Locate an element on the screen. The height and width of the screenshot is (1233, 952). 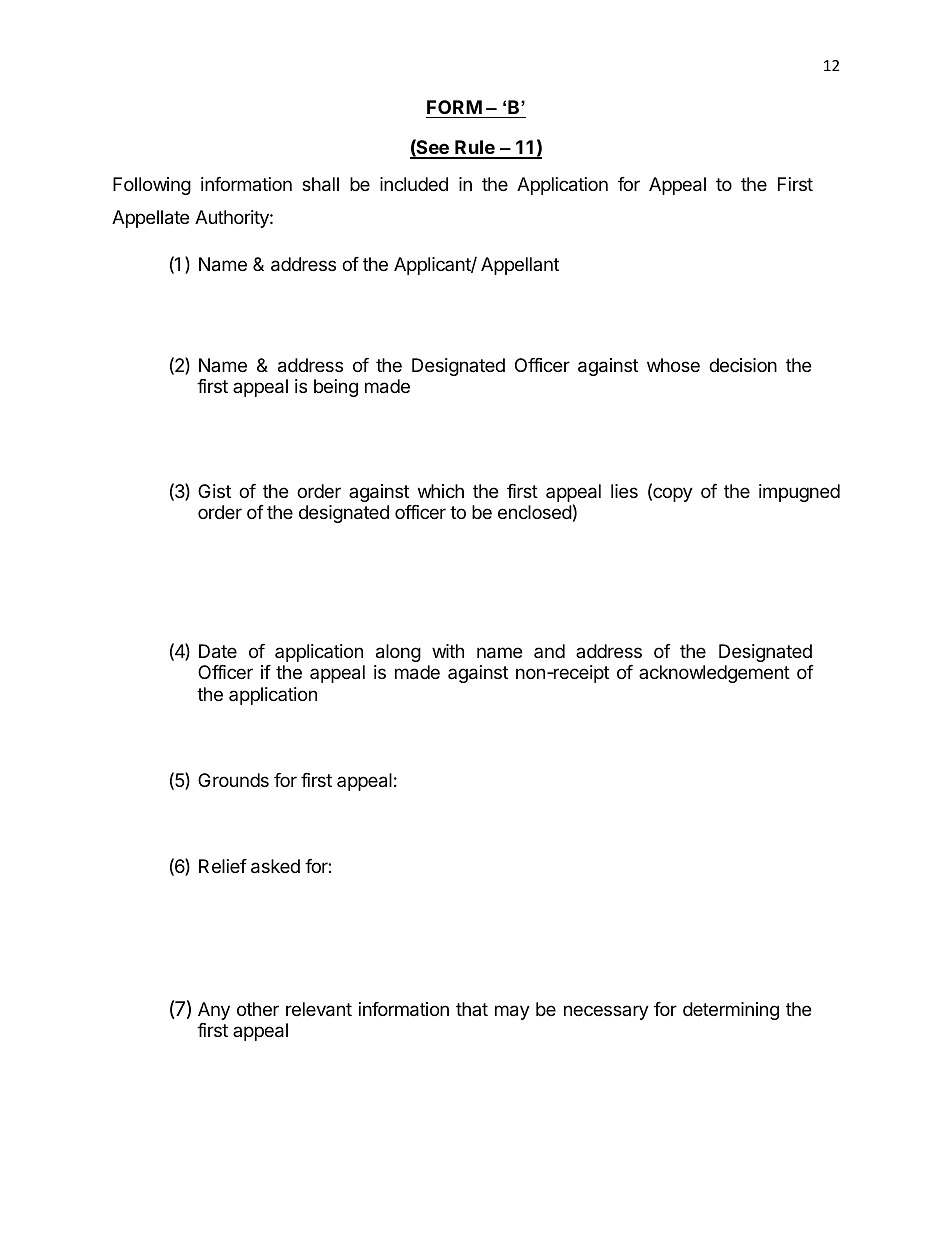
decision is located at coordinates (743, 365).
